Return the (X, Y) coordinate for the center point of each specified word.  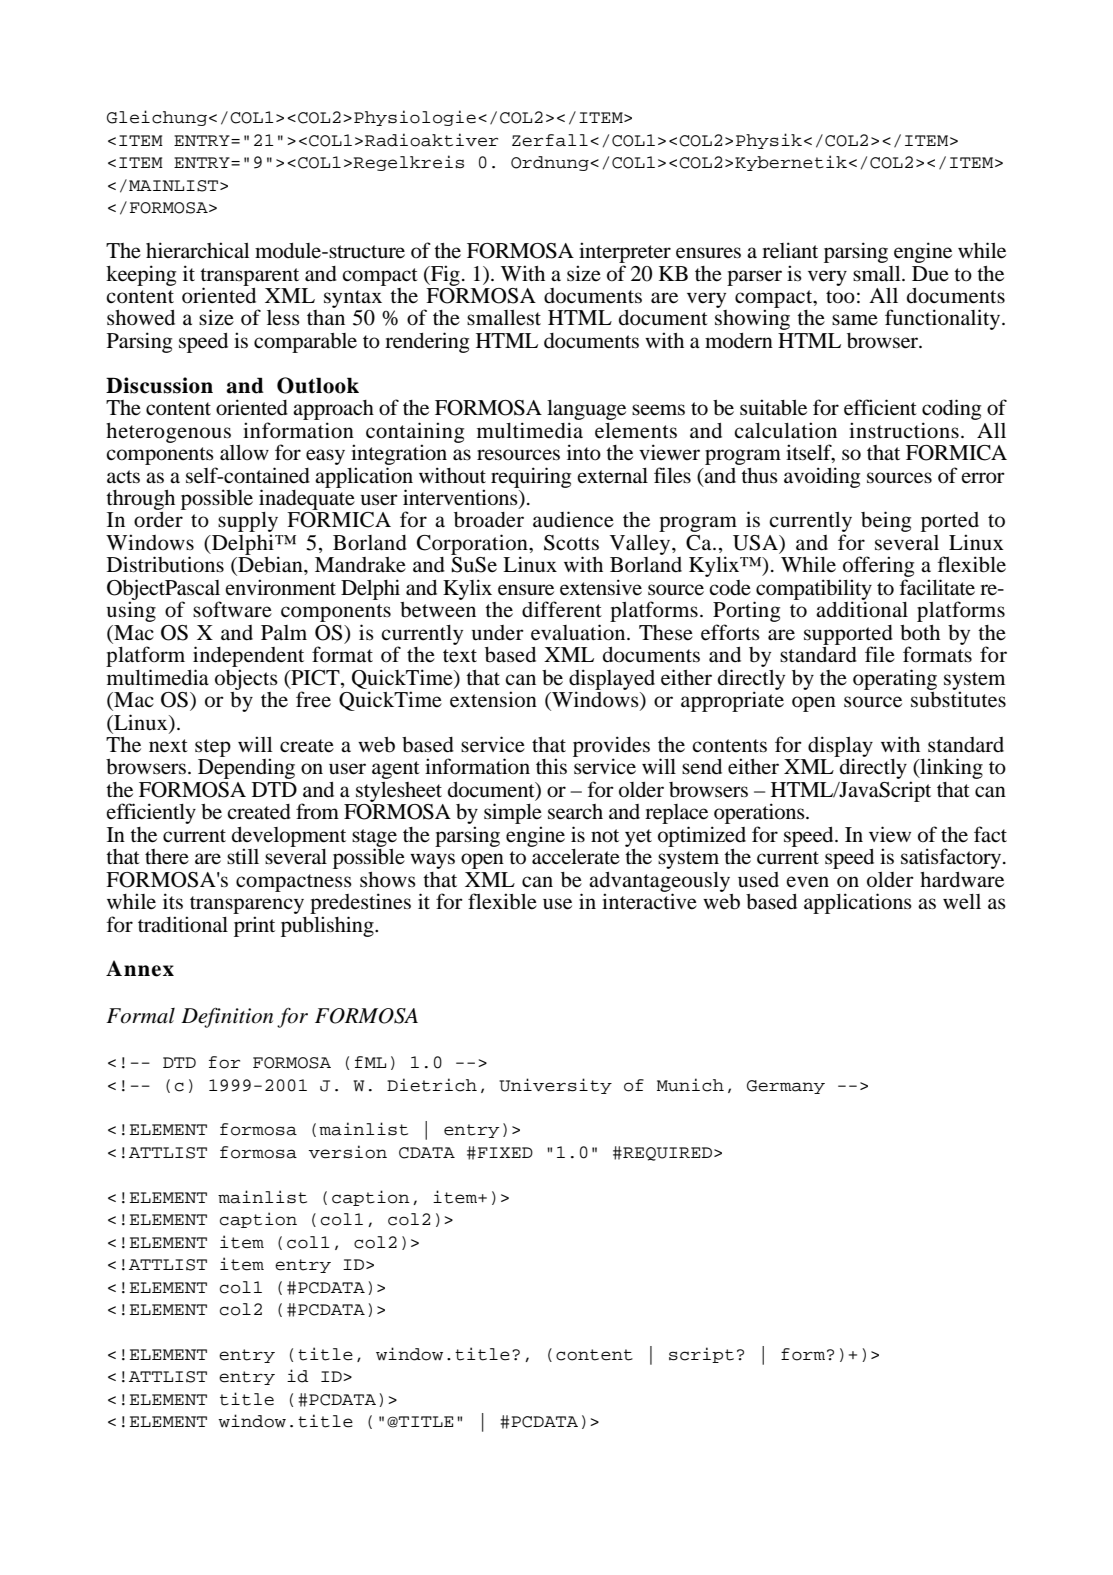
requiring (531, 477)
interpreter (625, 252)
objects (246, 679)
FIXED (505, 1152)
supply (248, 523)
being (886, 521)
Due (930, 274)
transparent (249, 278)
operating (895, 679)
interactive (649, 900)
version (348, 1152)
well (962, 902)
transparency (247, 905)
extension (493, 699)
